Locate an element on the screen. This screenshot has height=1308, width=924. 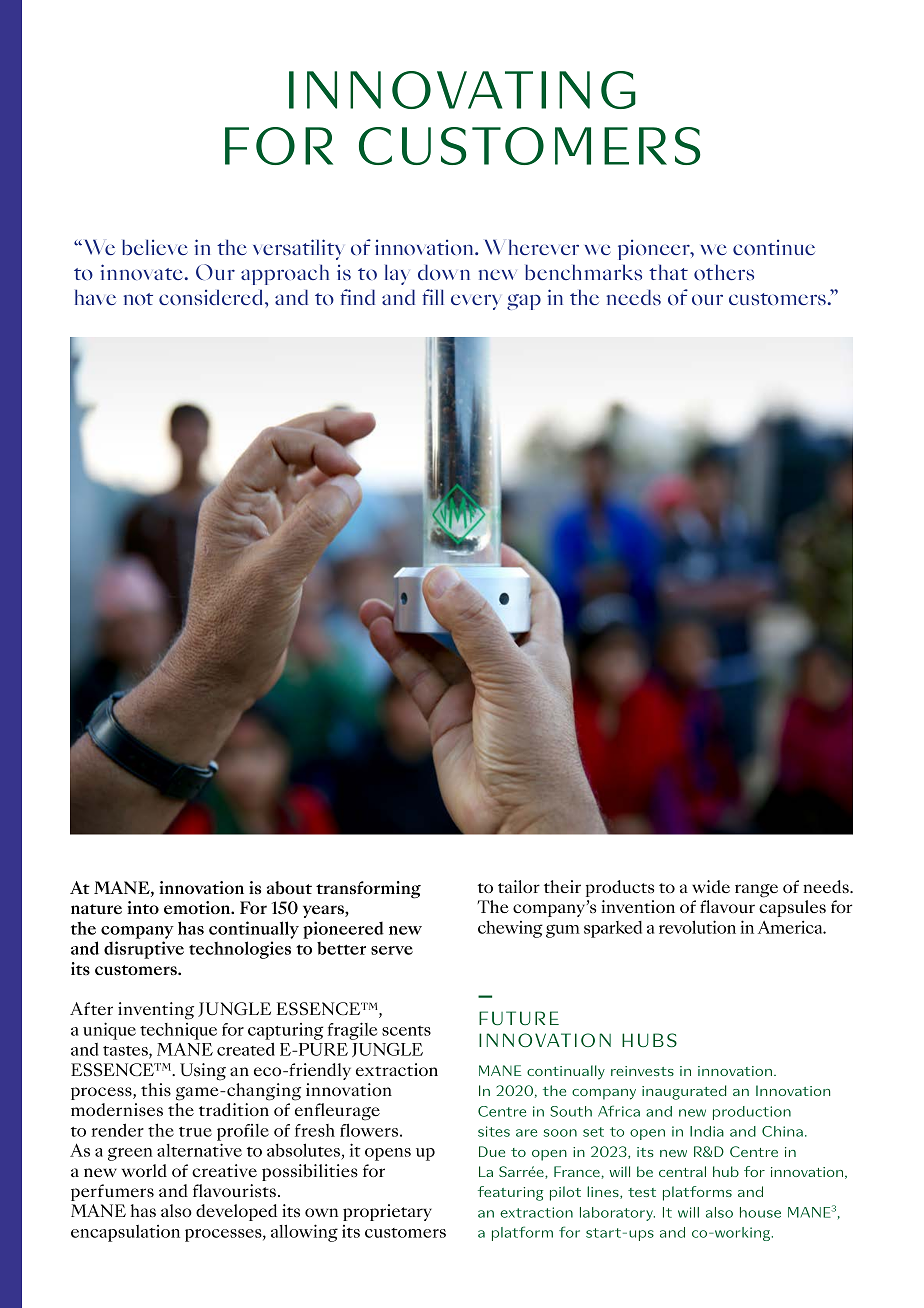
continue is located at coordinates (774, 247).
